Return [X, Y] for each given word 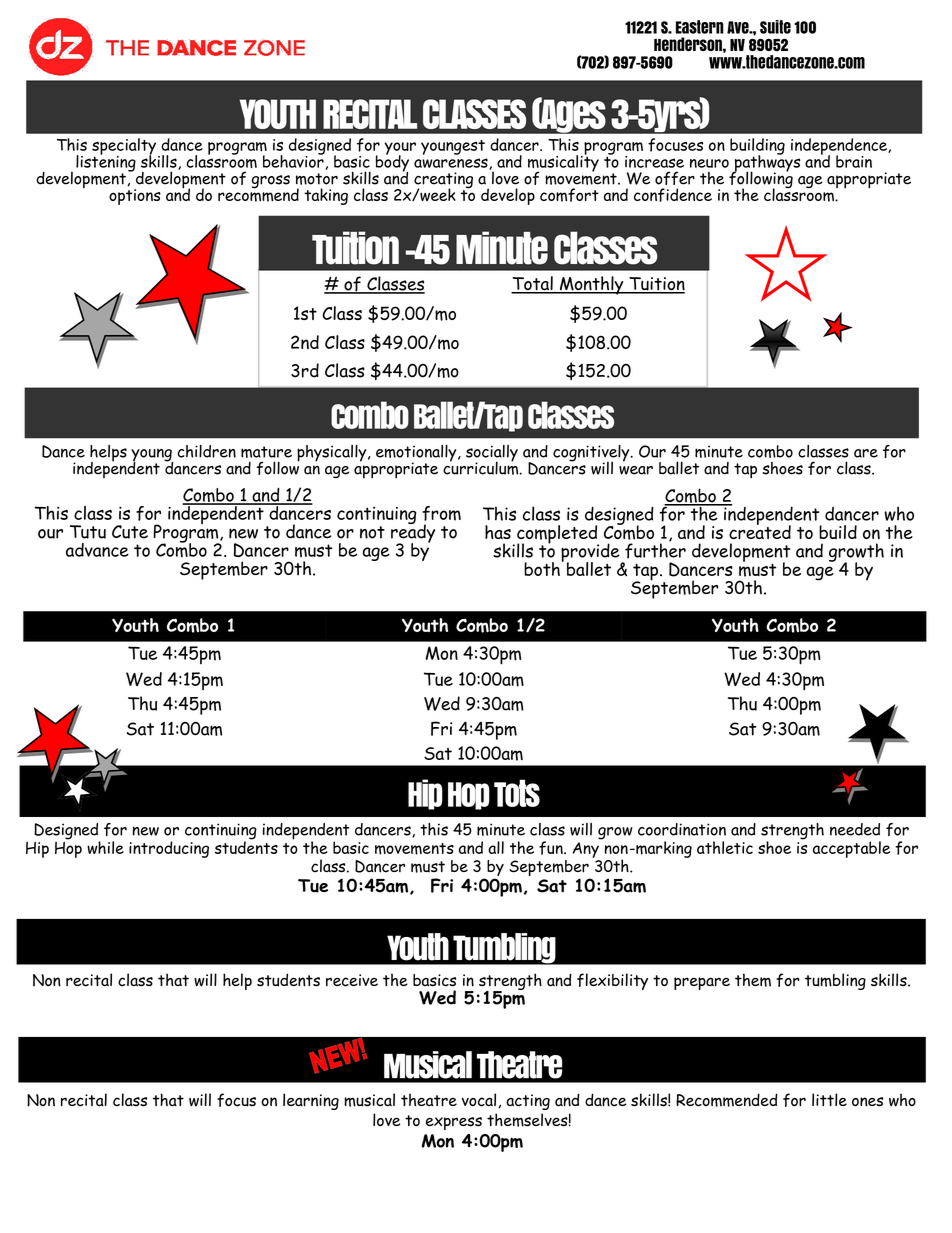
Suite [775, 27]
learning [311, 1101]
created [760, 531]
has [498, 532]
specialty [125, 147]
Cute [130, 532]
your [400, 149]
